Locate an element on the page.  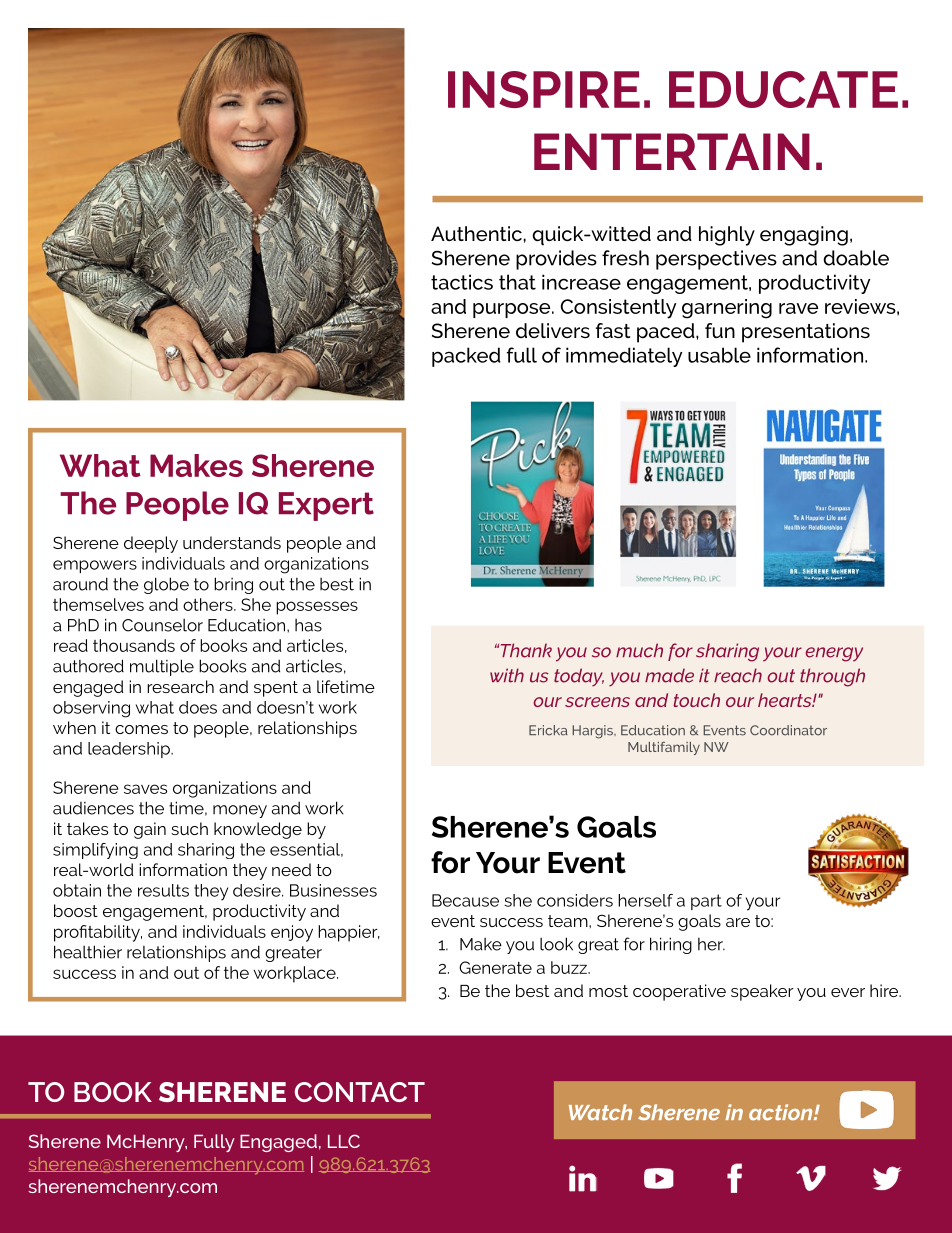
CONTACT is located at coordinates (360, 1092).
